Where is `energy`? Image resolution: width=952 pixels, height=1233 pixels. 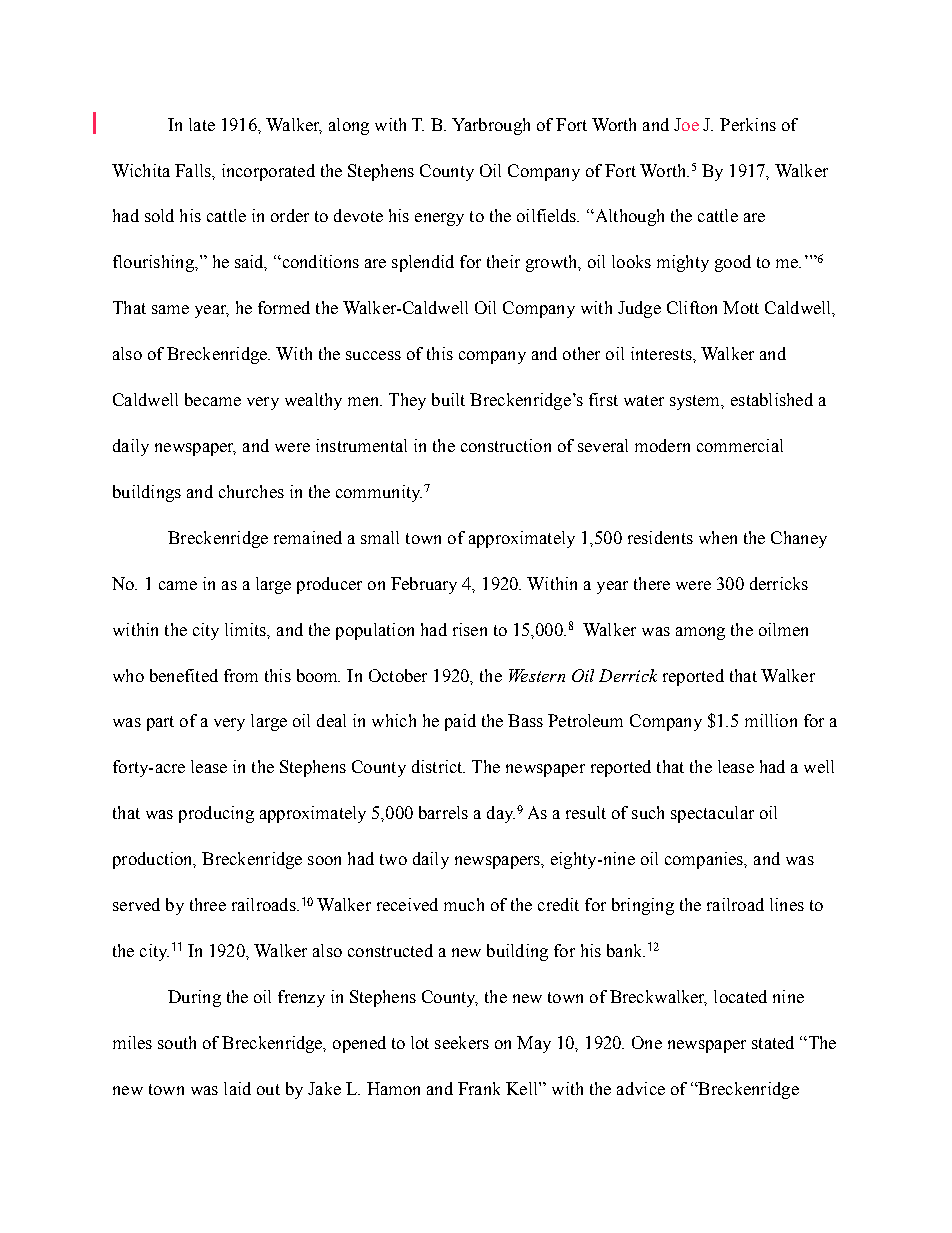 energy is located at coordinates (439, 219).
